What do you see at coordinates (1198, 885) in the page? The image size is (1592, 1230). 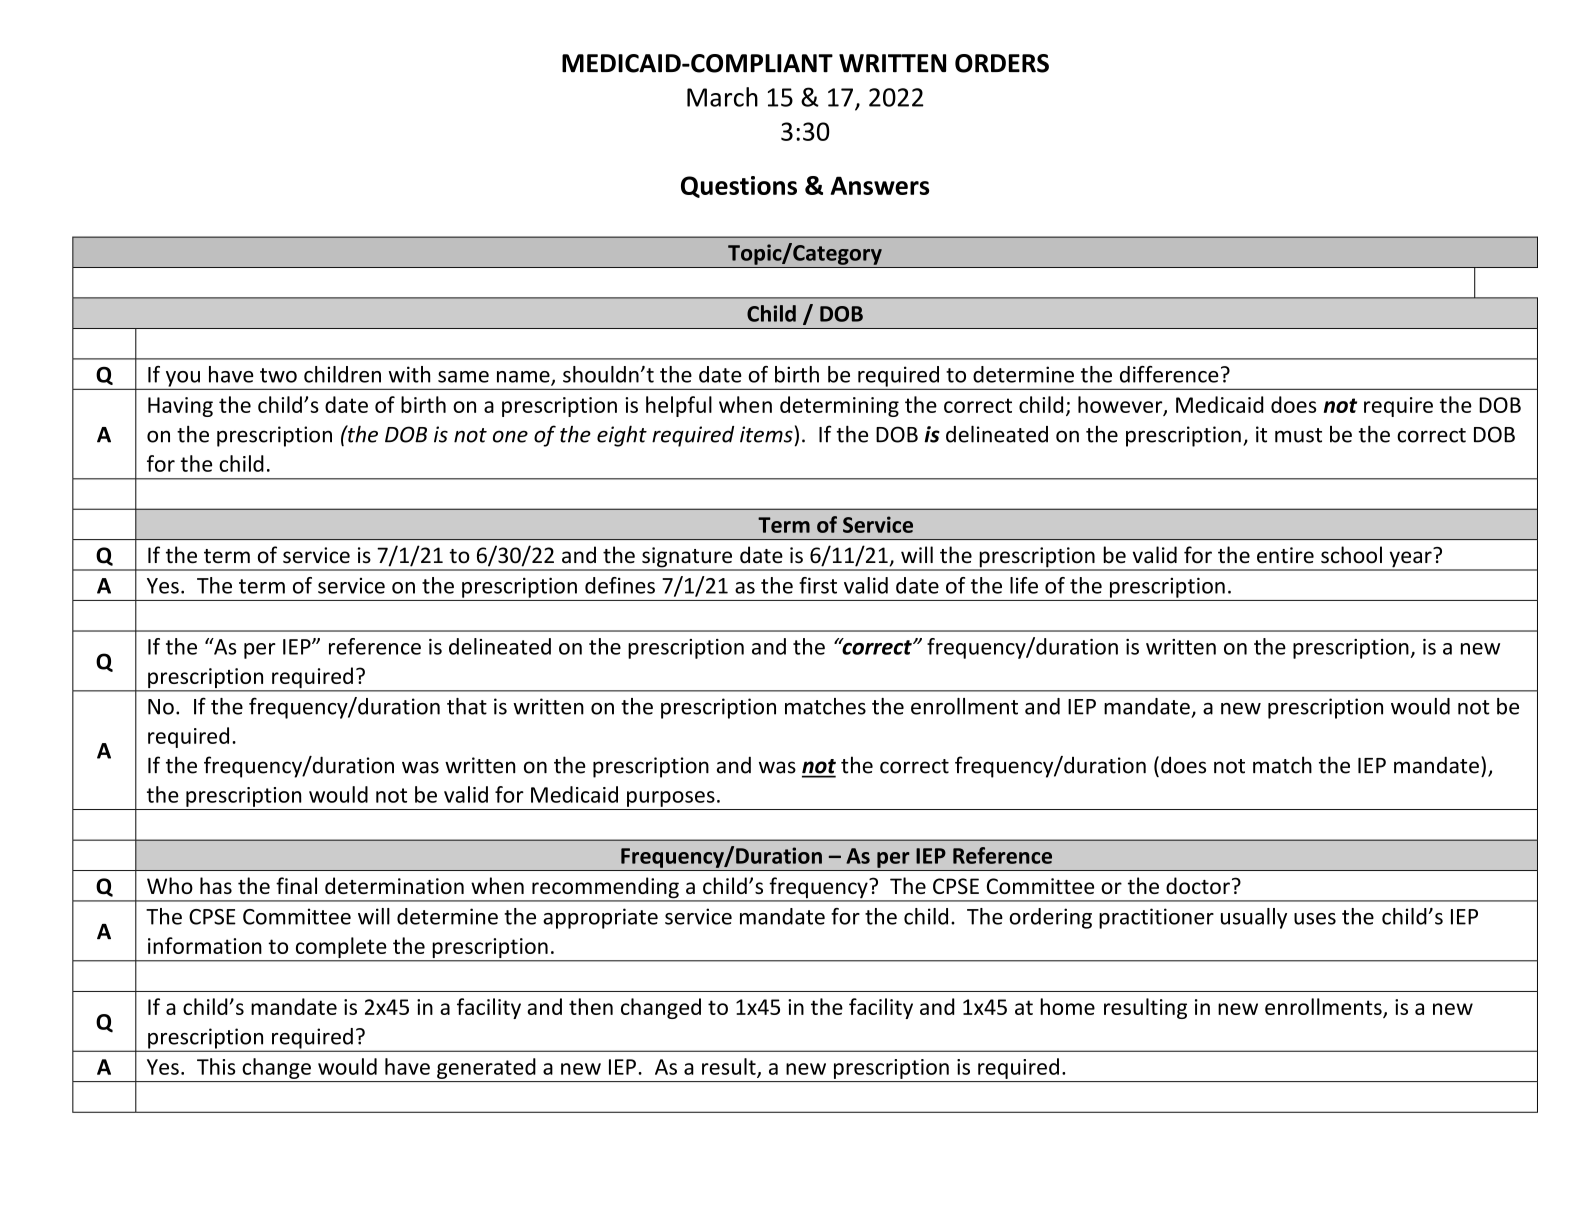 I see `doctor` at bounding box center [1198, 885].
